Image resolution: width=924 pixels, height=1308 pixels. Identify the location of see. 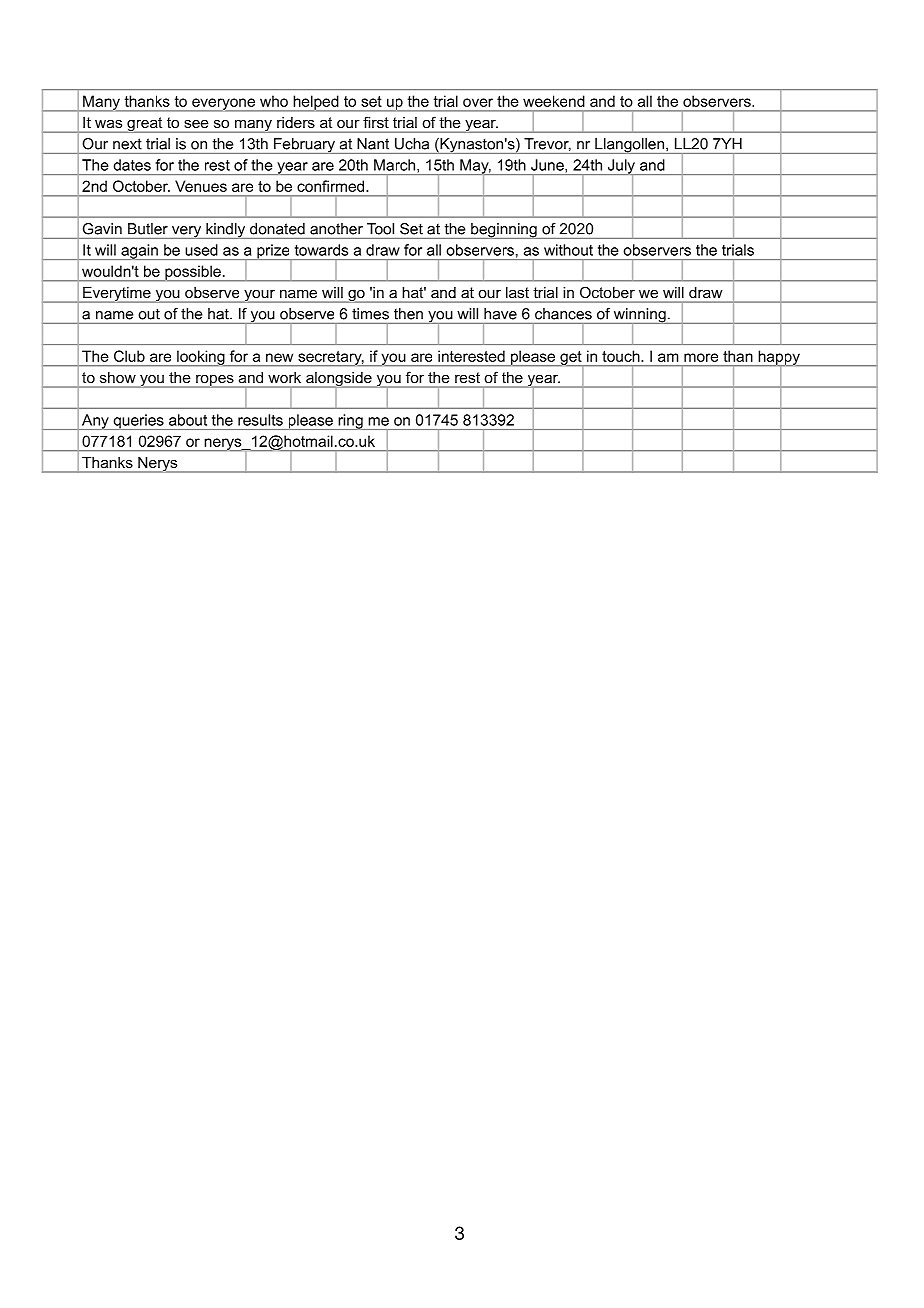
(196, 124).
